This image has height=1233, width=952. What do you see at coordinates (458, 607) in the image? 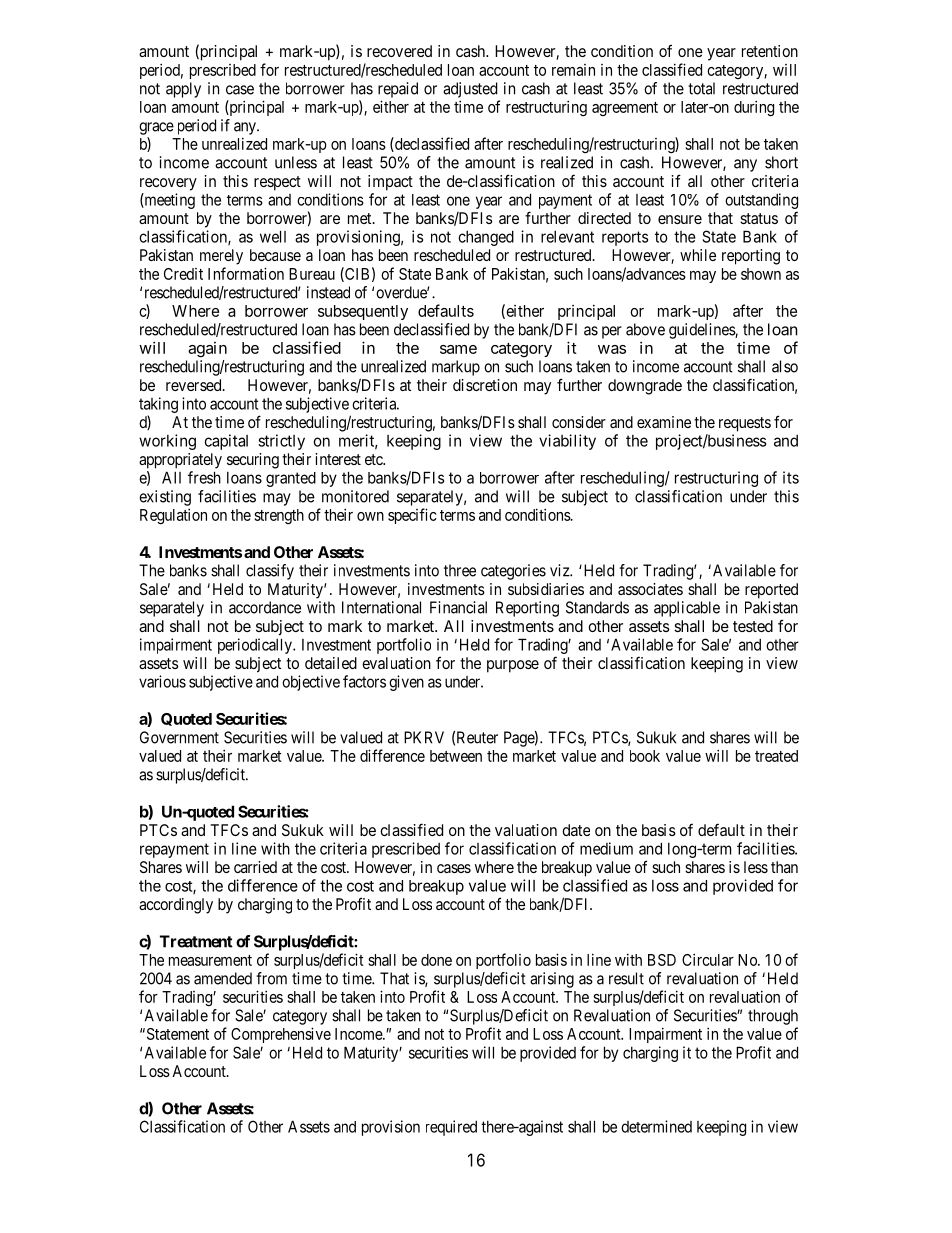
I see `Financial` at bounding box center [458, 607].
